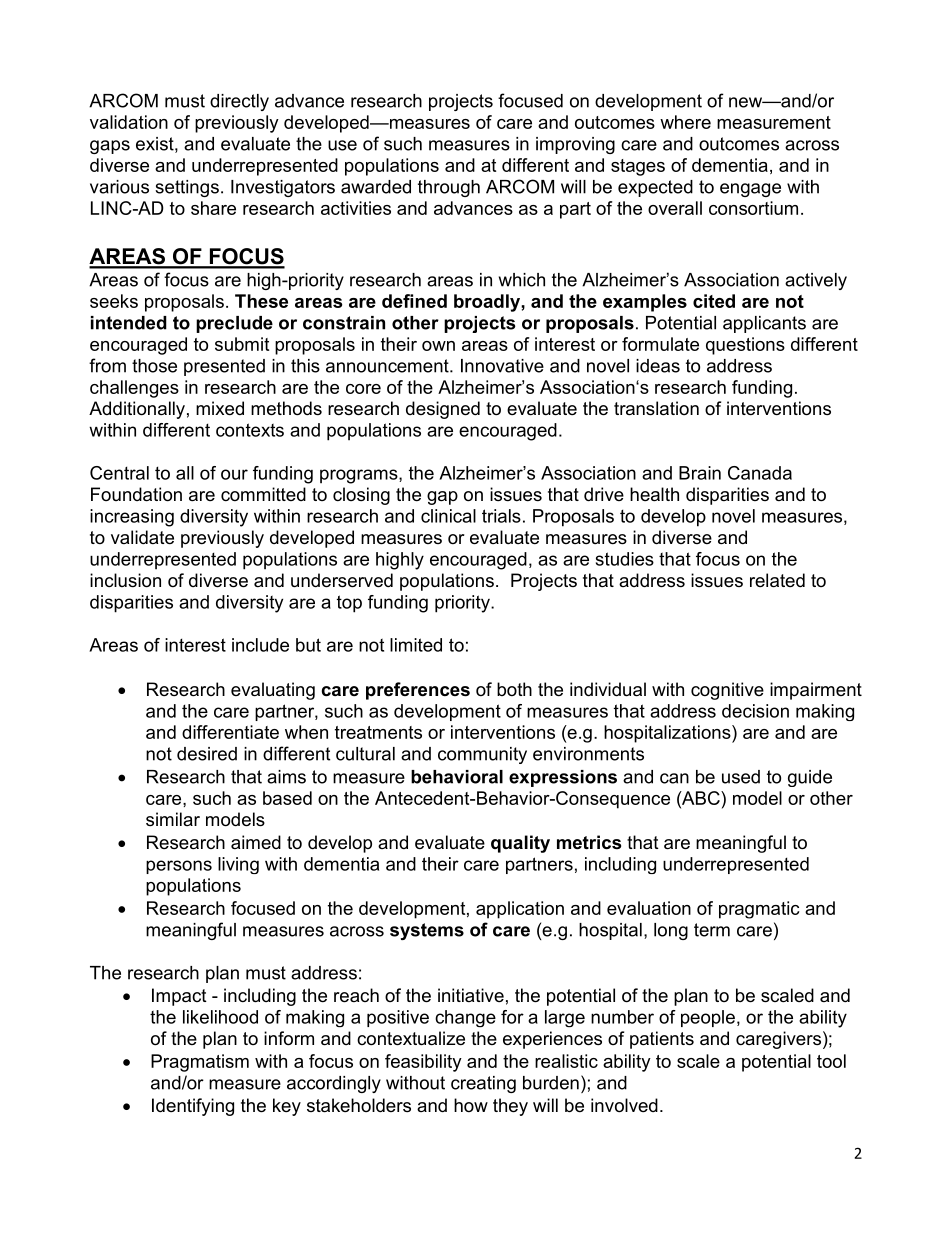 Image resolution: width=952 pixels, height=1233 pixels. What do you see at coordinates (449, 188) in the image?
I see `through` at bounding box center [449, 188].
